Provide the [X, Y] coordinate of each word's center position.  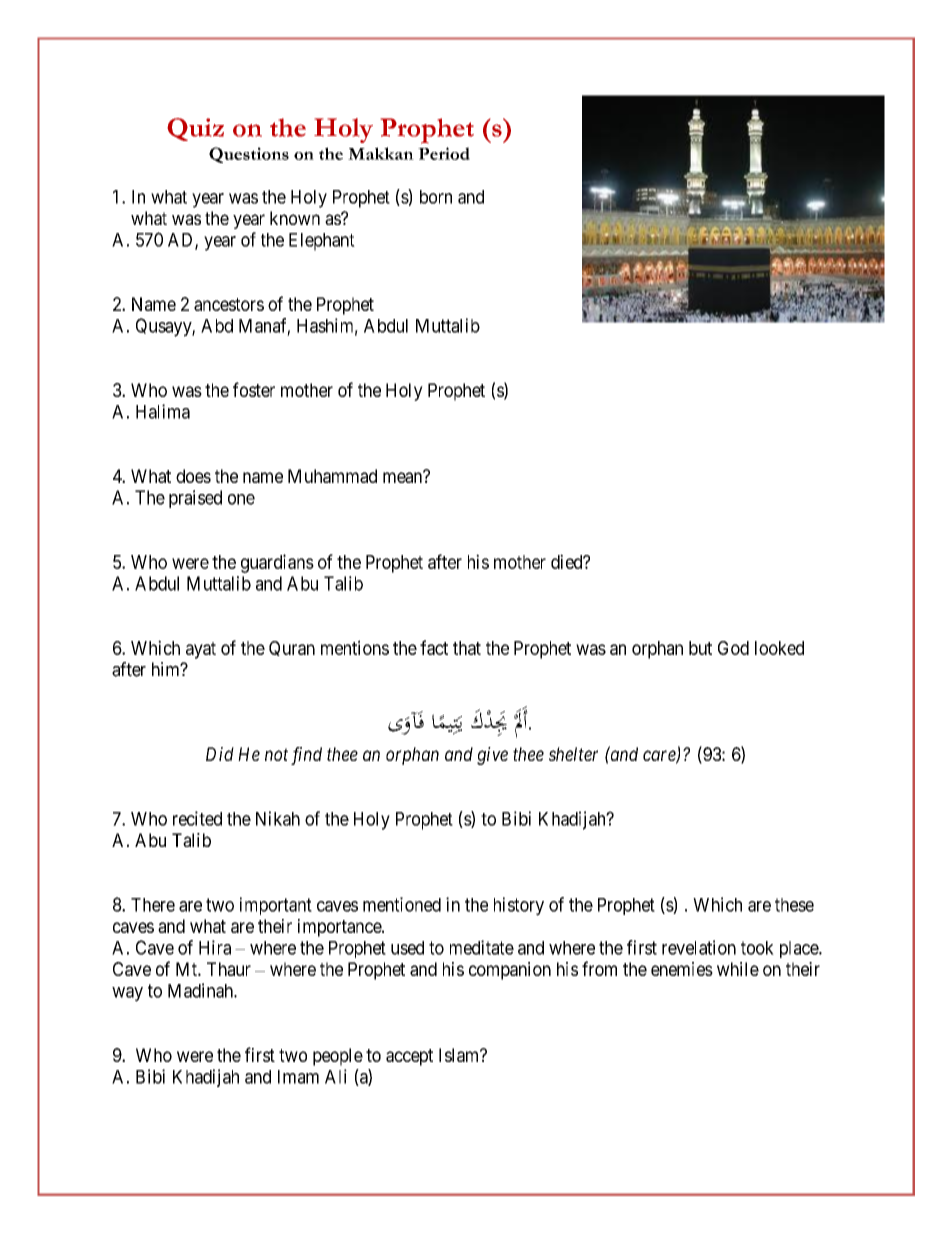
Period [444, 153]
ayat [201, 650]
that [467, 648]
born [436, 197]
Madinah [201, 990]
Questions [249, 155]
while [738, 969]
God [733, 648]
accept [409, 1057]
